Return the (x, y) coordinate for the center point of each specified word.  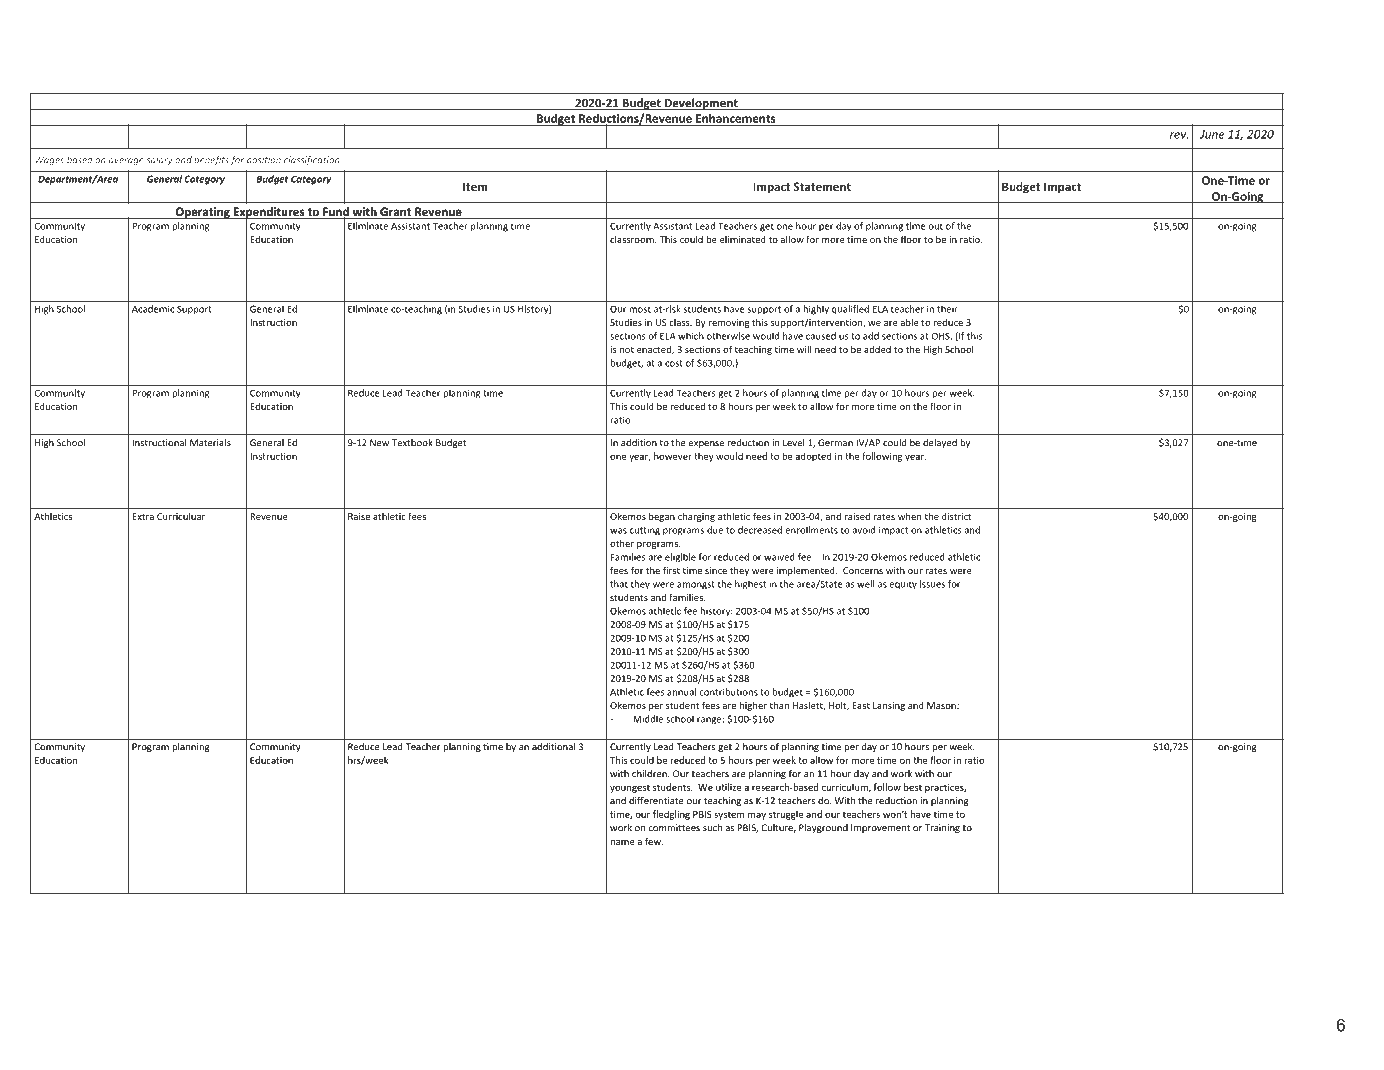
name (623, 842)
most (640, 309)
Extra (143, 516)
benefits (211, 160)
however (673, 456)
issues (932, 584)
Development (701, 104)
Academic (153, 309)
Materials (210, 443)
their (947, 309)
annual (681, 692)
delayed (940, 443)
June (1212, 134)
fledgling (671, 815)
